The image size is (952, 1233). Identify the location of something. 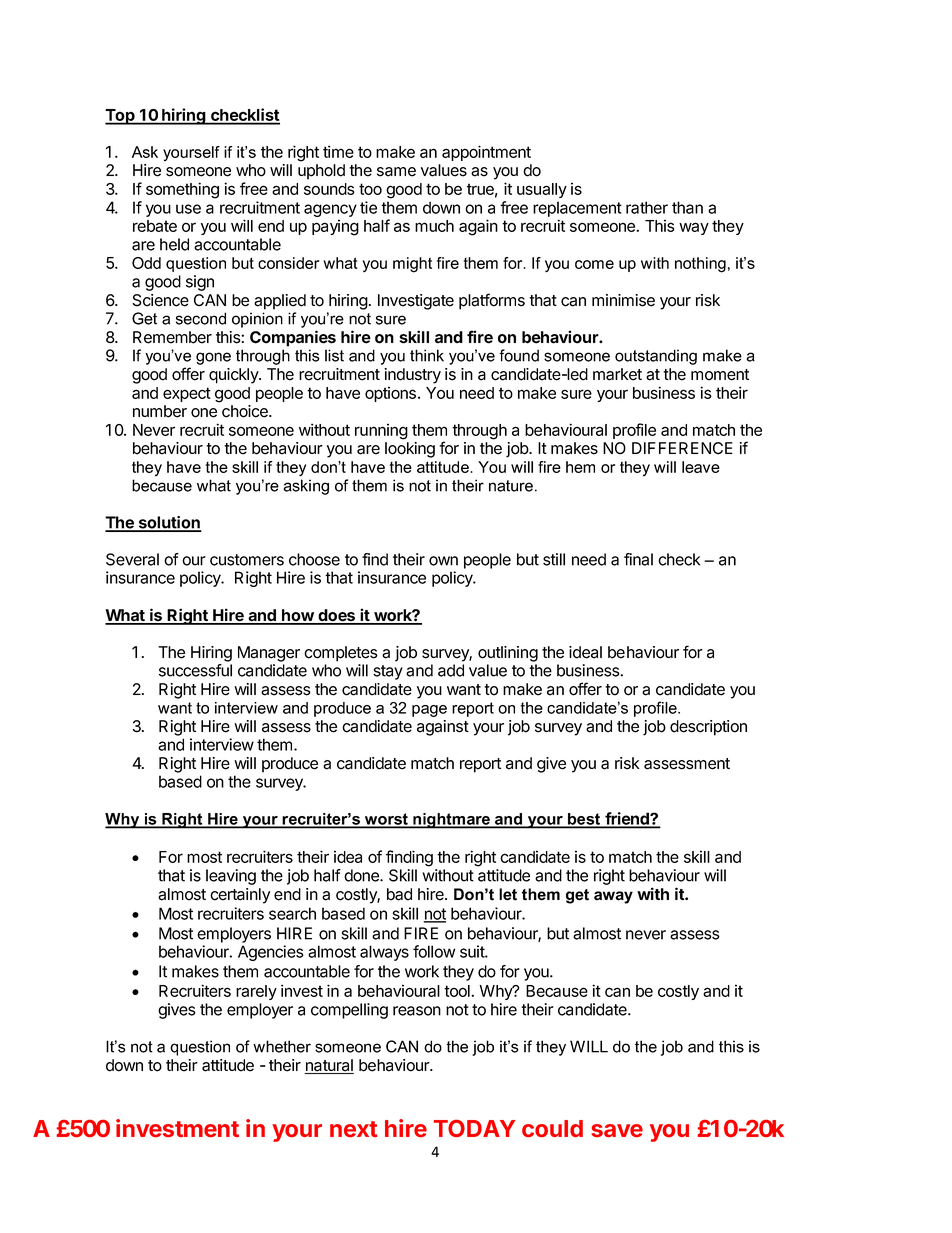
(182, 190).
